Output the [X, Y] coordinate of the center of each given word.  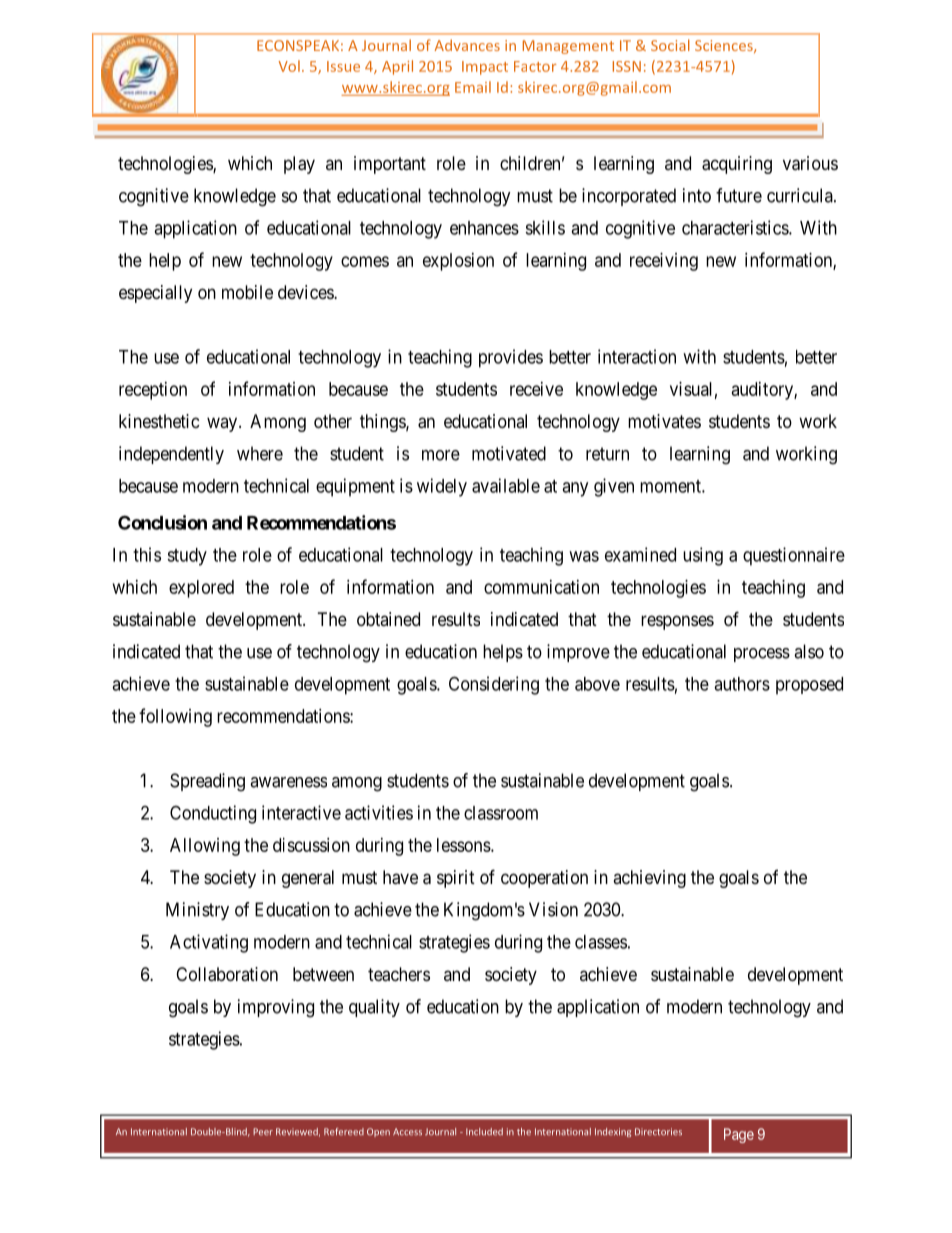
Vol [289, 66]
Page [739, 1135]
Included [484, 1132]
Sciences [725, 46]
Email [473, 87]
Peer [263, 1132]
